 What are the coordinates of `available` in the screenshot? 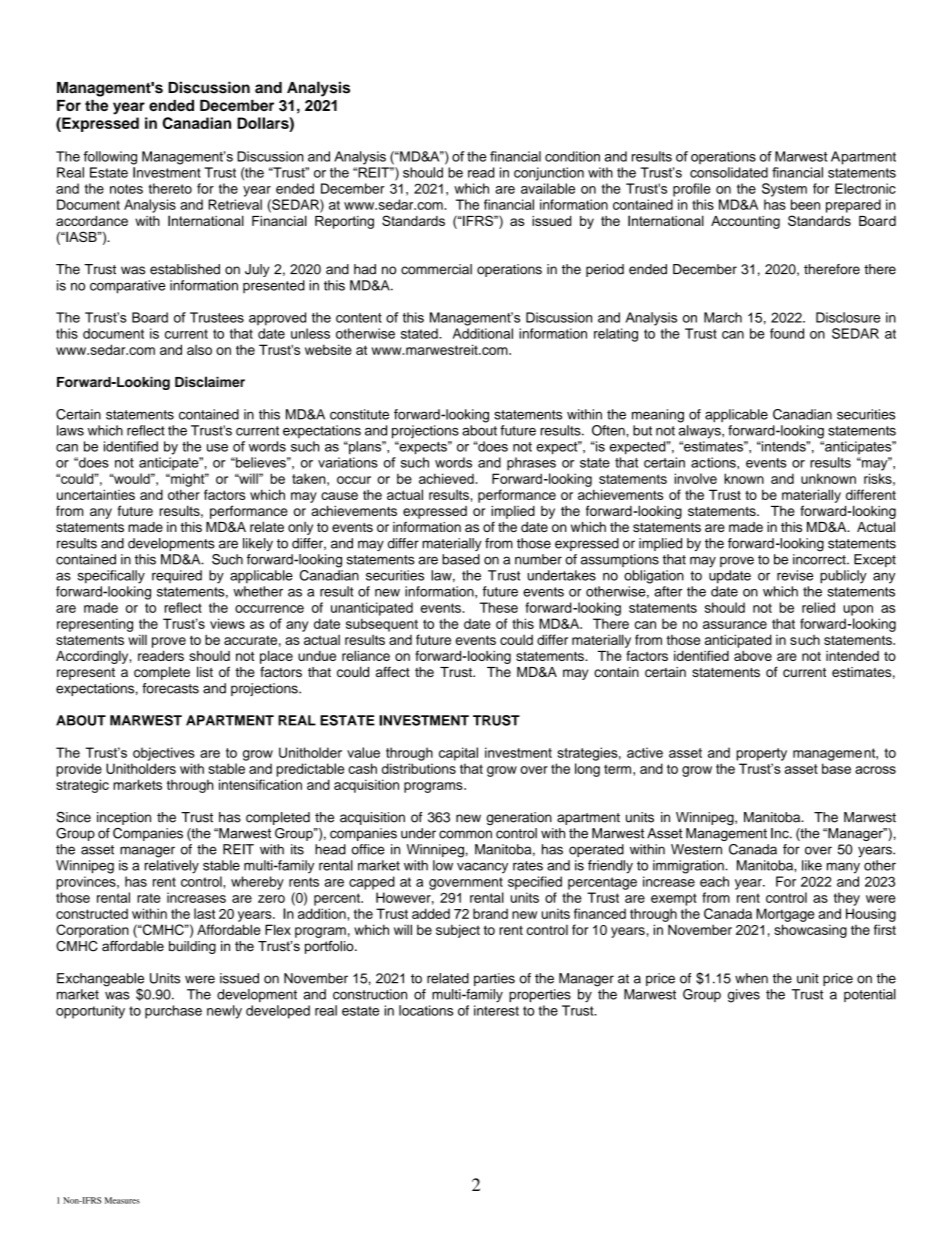 It's located at (548, 188).
